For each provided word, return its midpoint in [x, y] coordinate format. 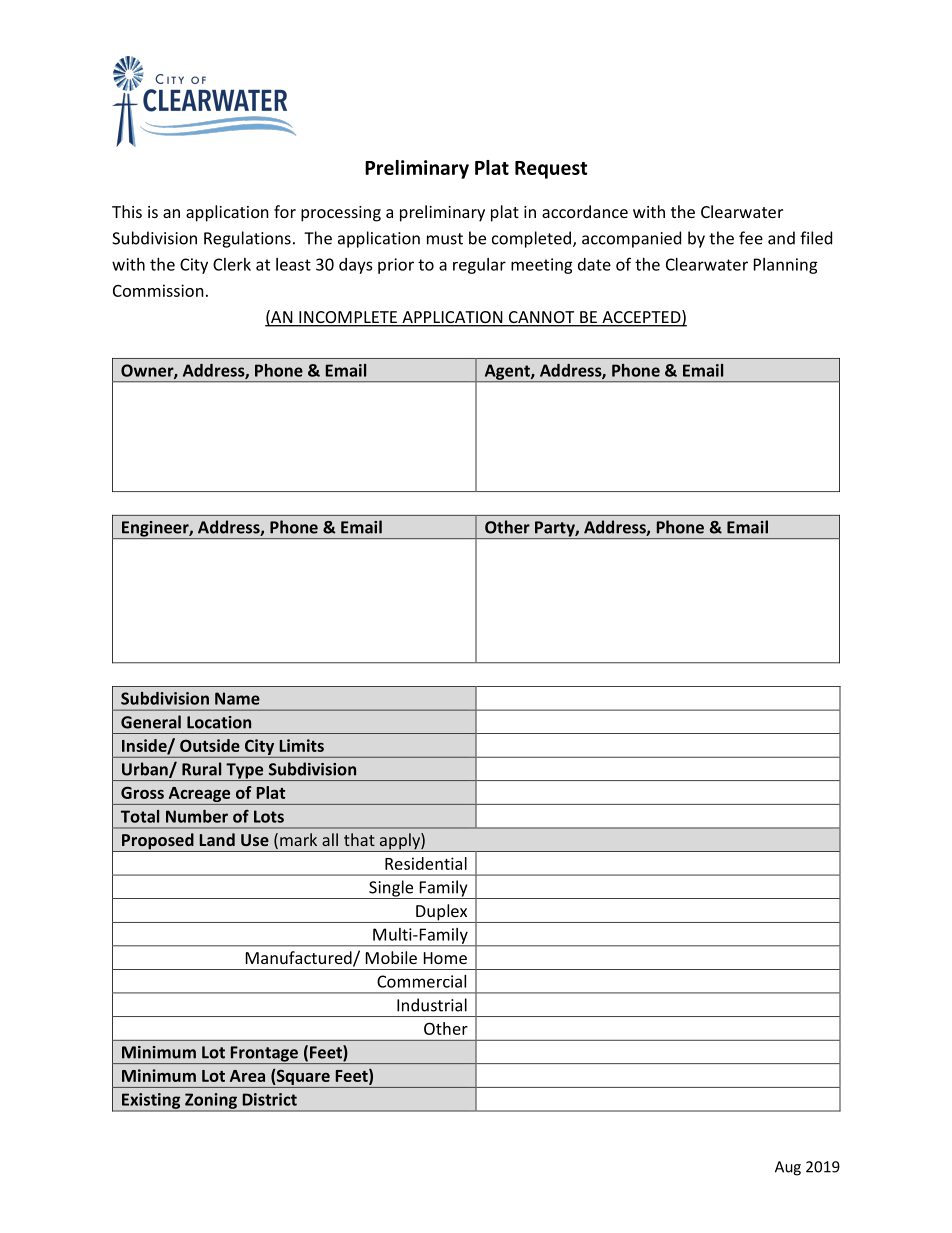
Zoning [211, 1102]
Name [237, 698]
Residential [426, 863]
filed [816, 238]
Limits [302, 745]
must [445, 239]
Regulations [247, 239]
